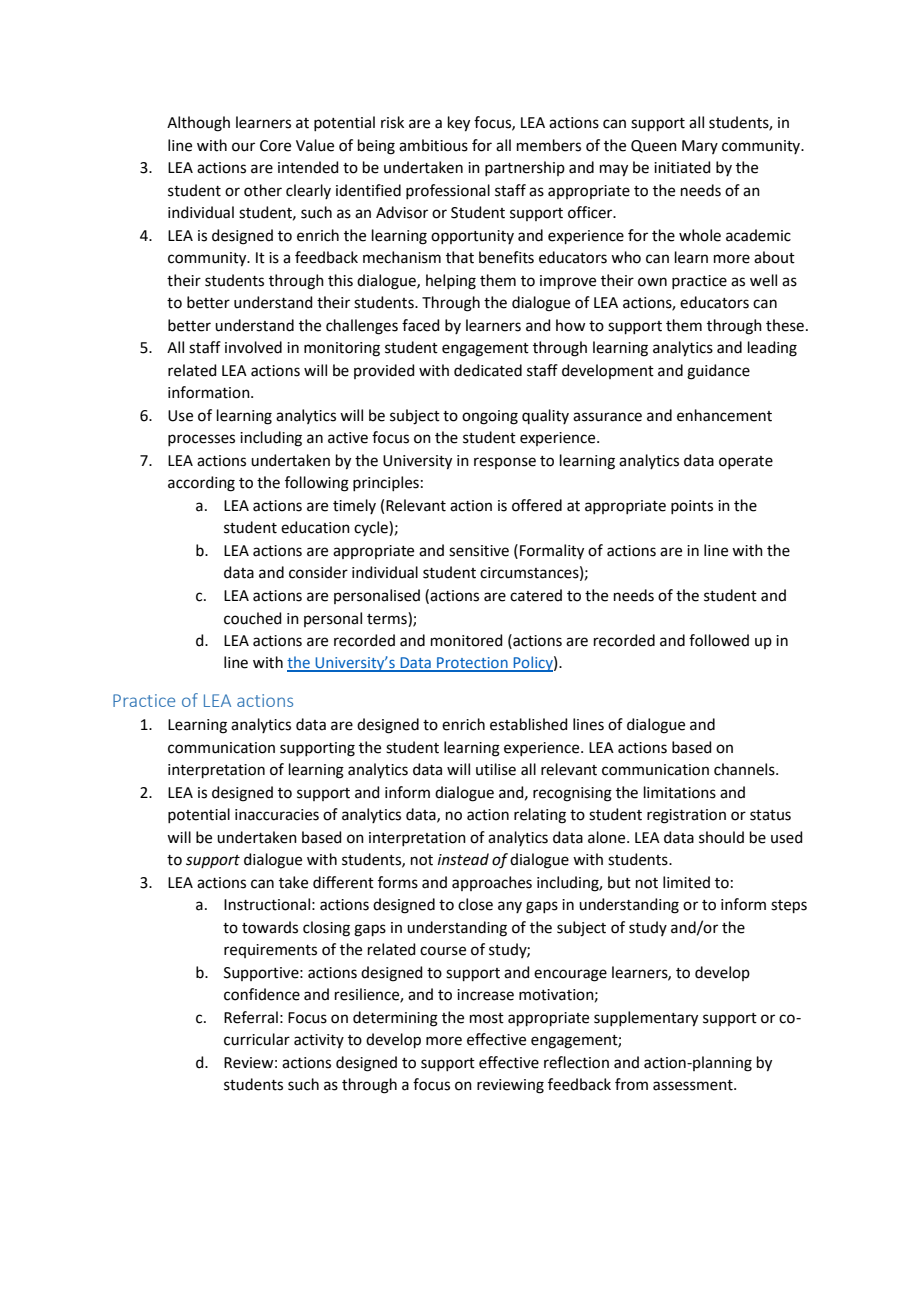 The height and width of the image is (1308, 924). What do you see at coordinates (275, 146) in the image?
I see `Core` at bounding box center [275, 146].
